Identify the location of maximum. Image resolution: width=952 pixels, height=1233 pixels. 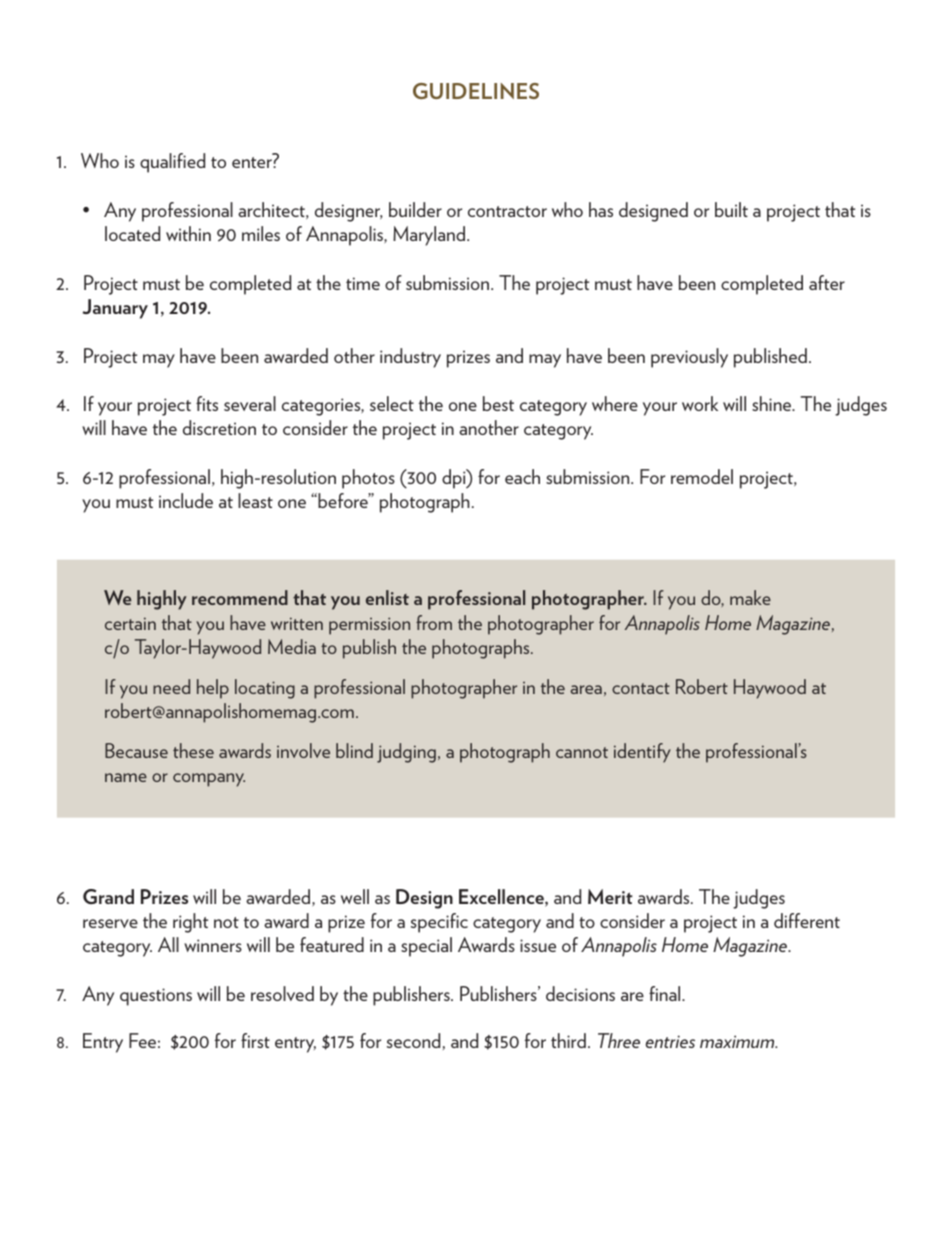
(738, 1041).
